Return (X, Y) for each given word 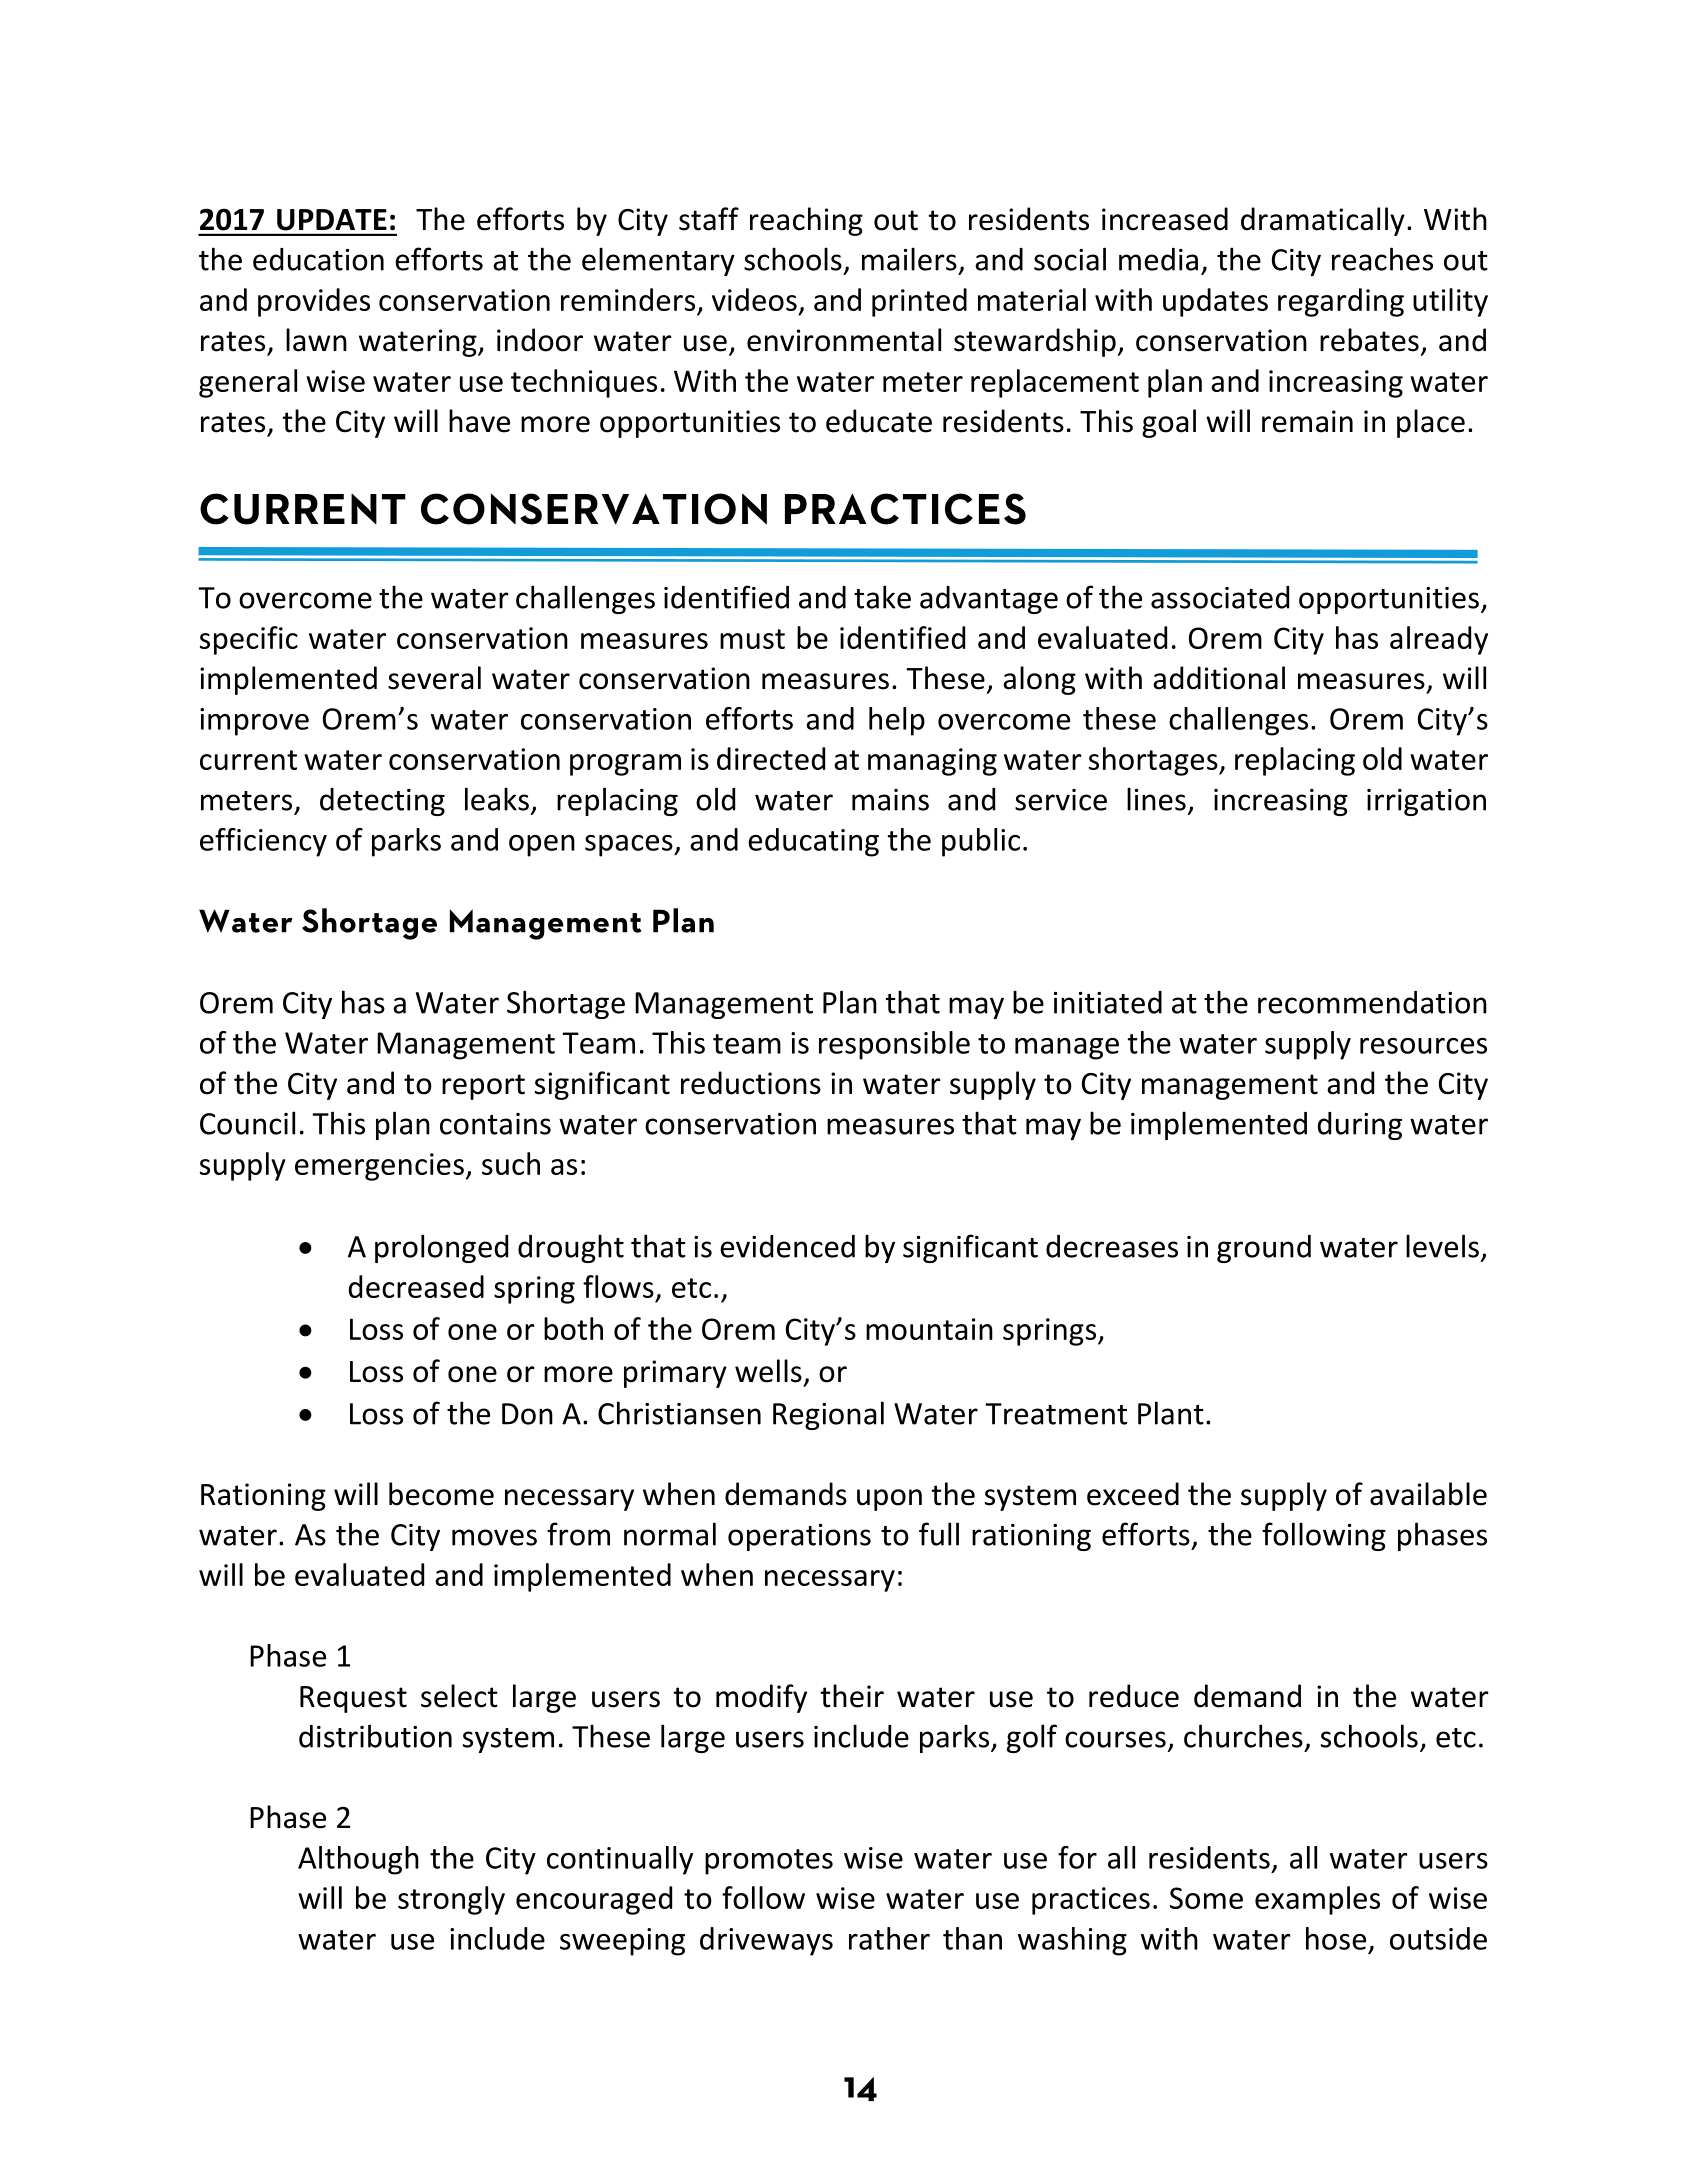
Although (358, 1860)
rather (889, 1938)
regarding (1341, 302)
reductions (751, 1083)
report (483, 1087)
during (1360, 1126)
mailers (909, 259)
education (318, 259)
